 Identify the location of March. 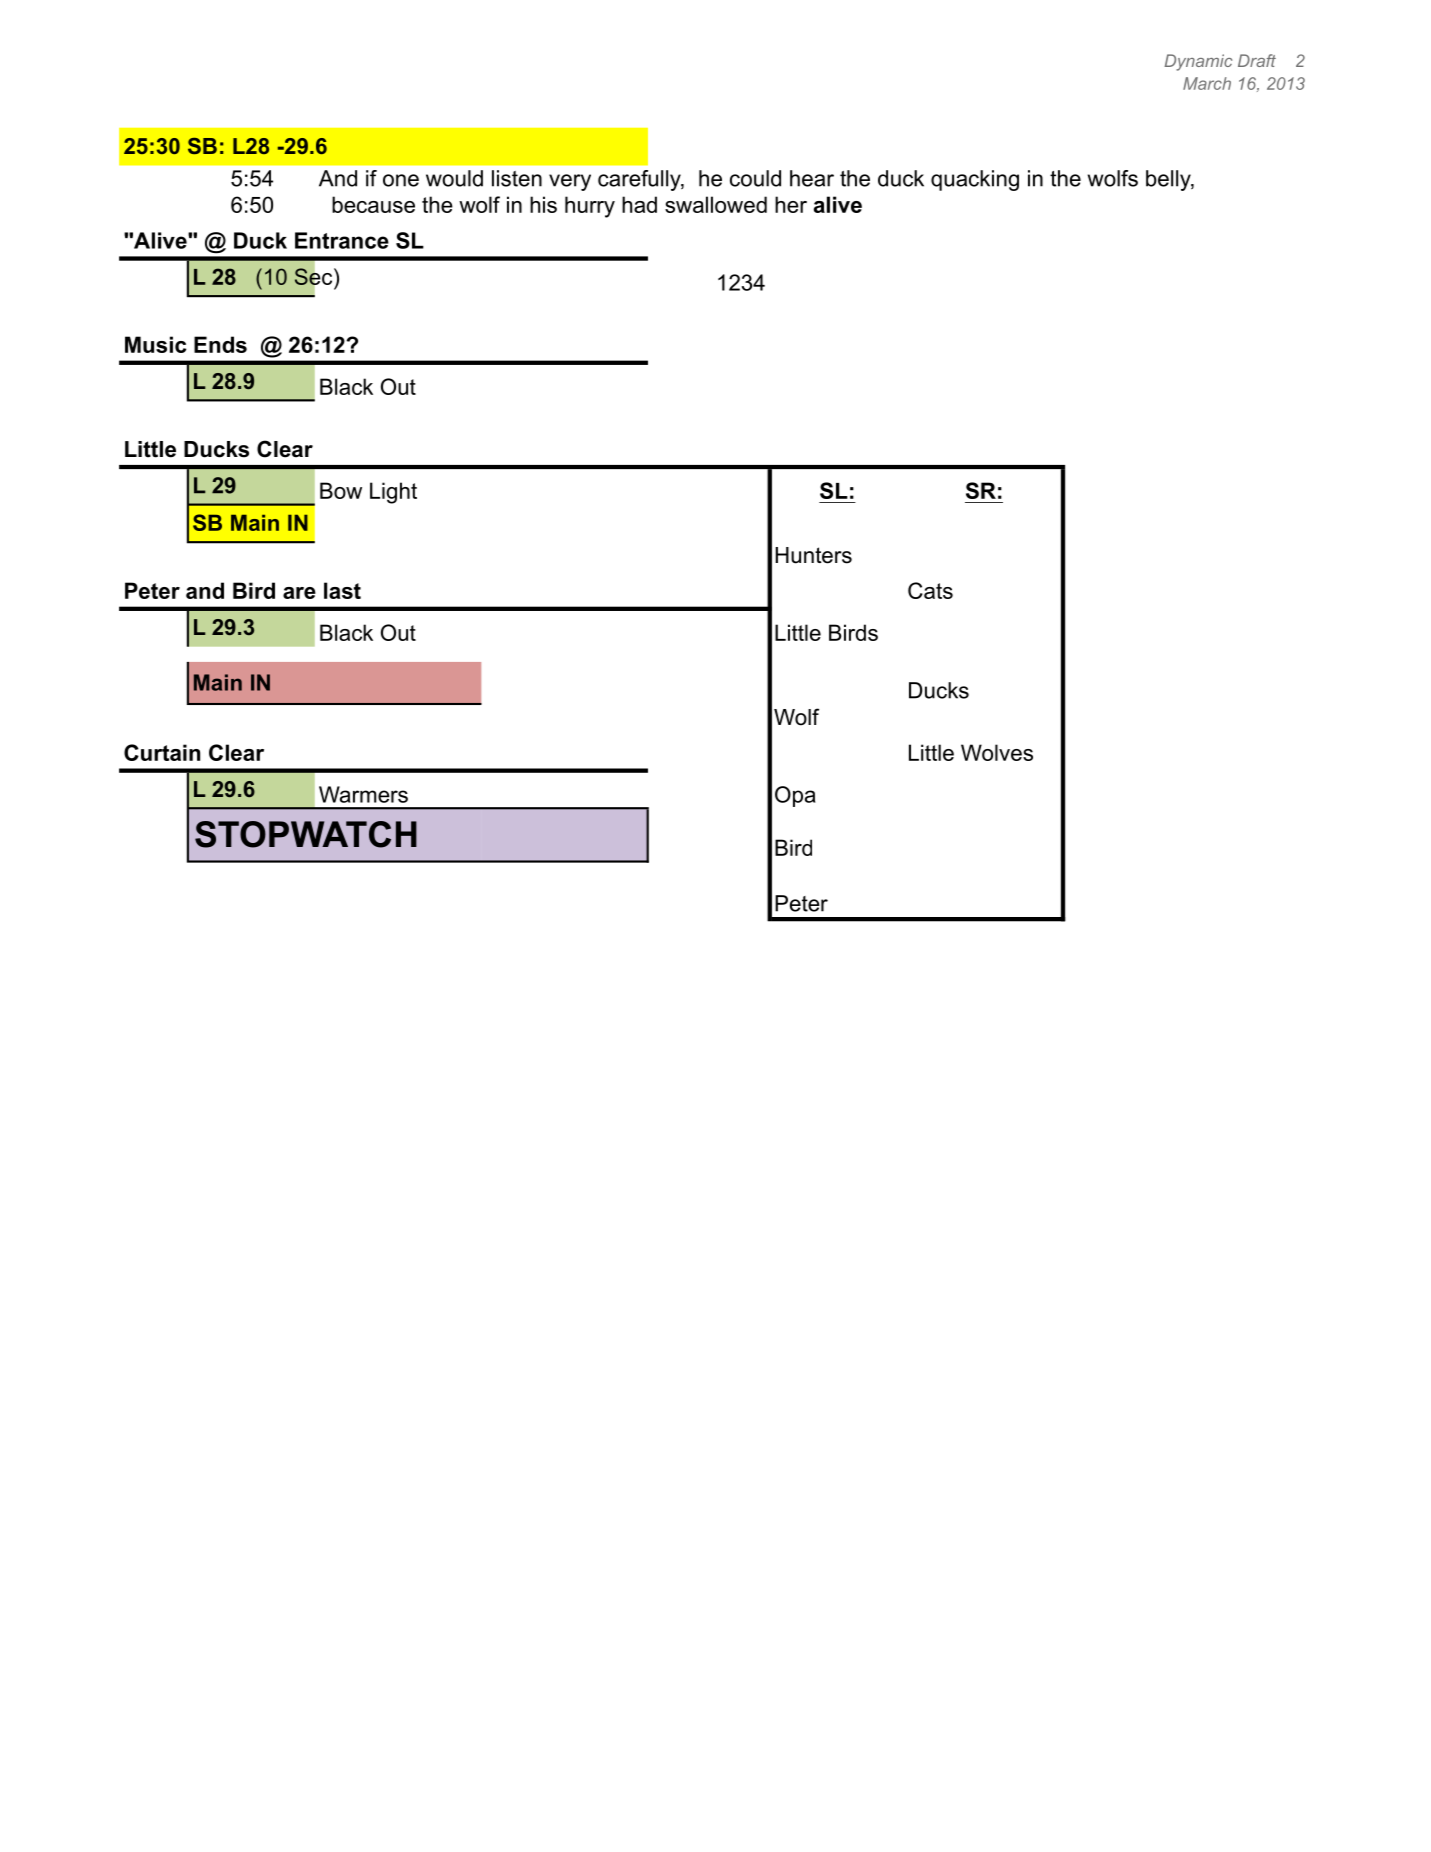
(1207, 83).
